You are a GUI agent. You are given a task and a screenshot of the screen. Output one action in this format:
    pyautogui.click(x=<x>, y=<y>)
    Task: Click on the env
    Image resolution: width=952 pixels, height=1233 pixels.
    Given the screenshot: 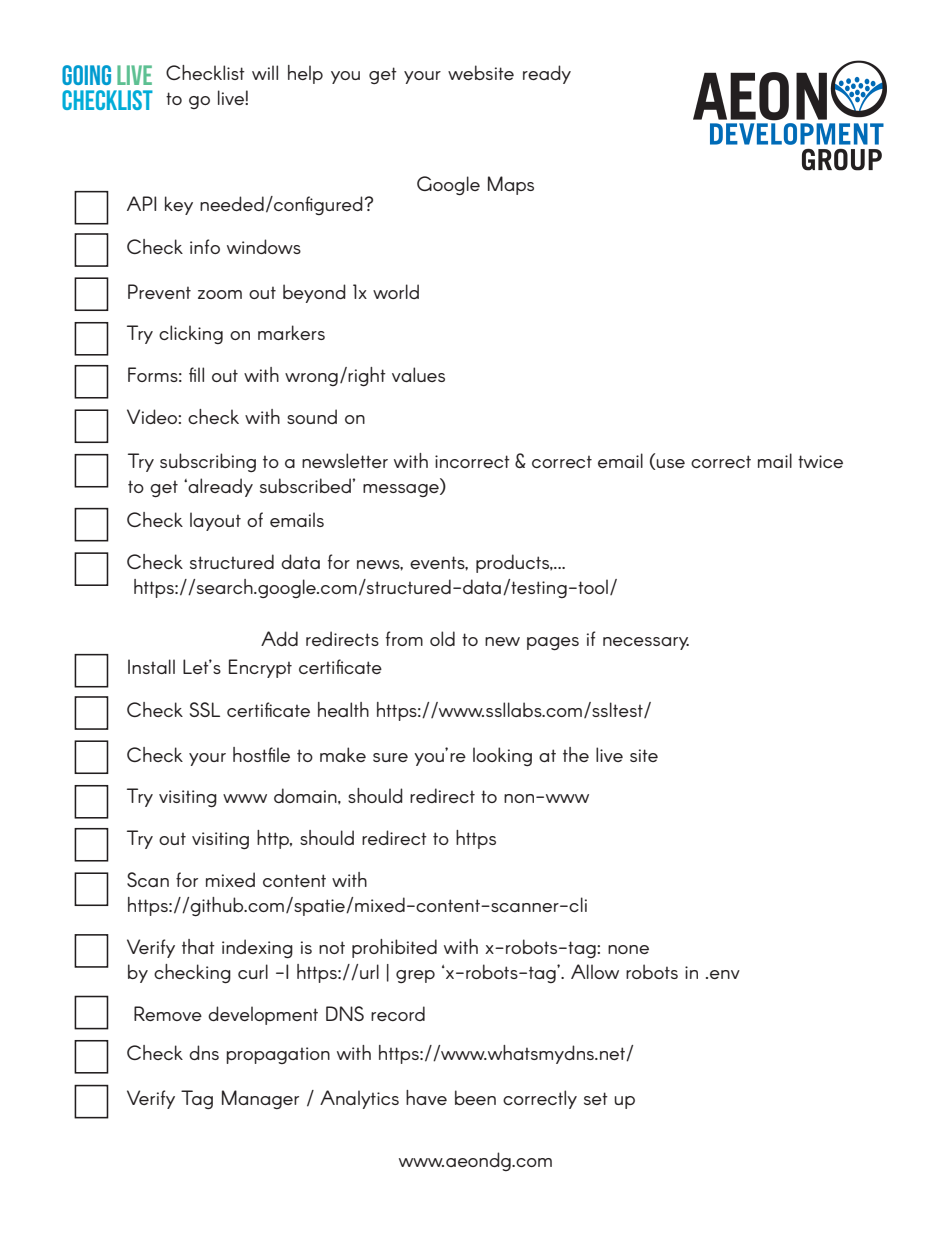 What is the action you would take?
    pyautogui.click(x=725, y=974)
